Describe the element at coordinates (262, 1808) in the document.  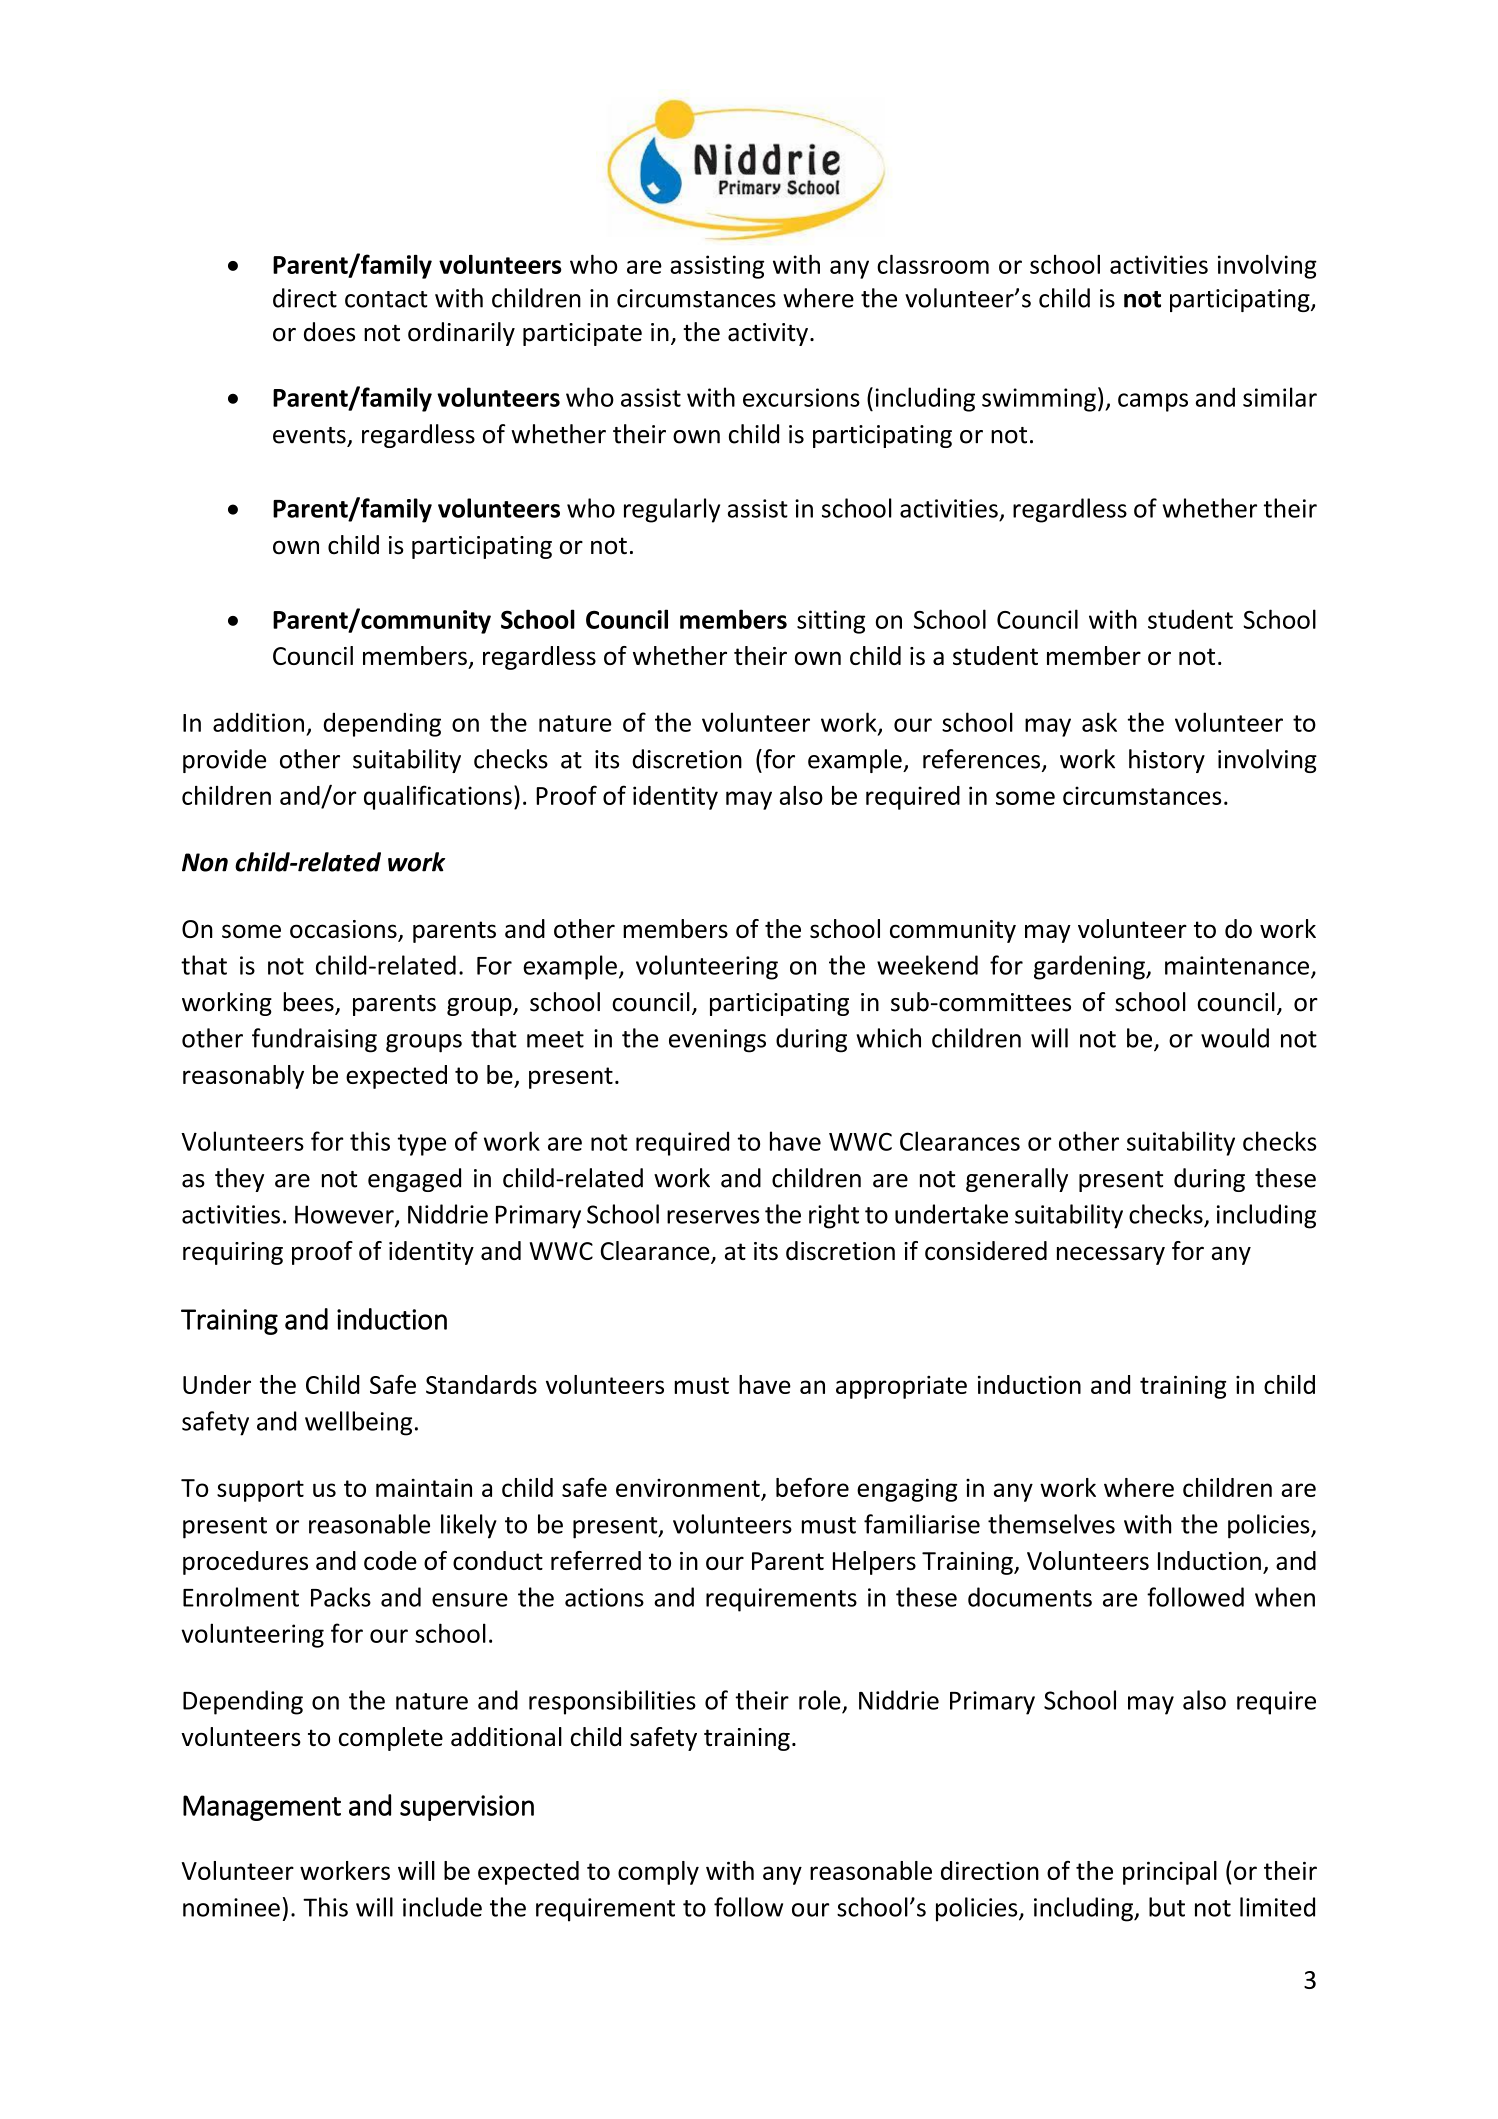
I see `Management` at that location.
